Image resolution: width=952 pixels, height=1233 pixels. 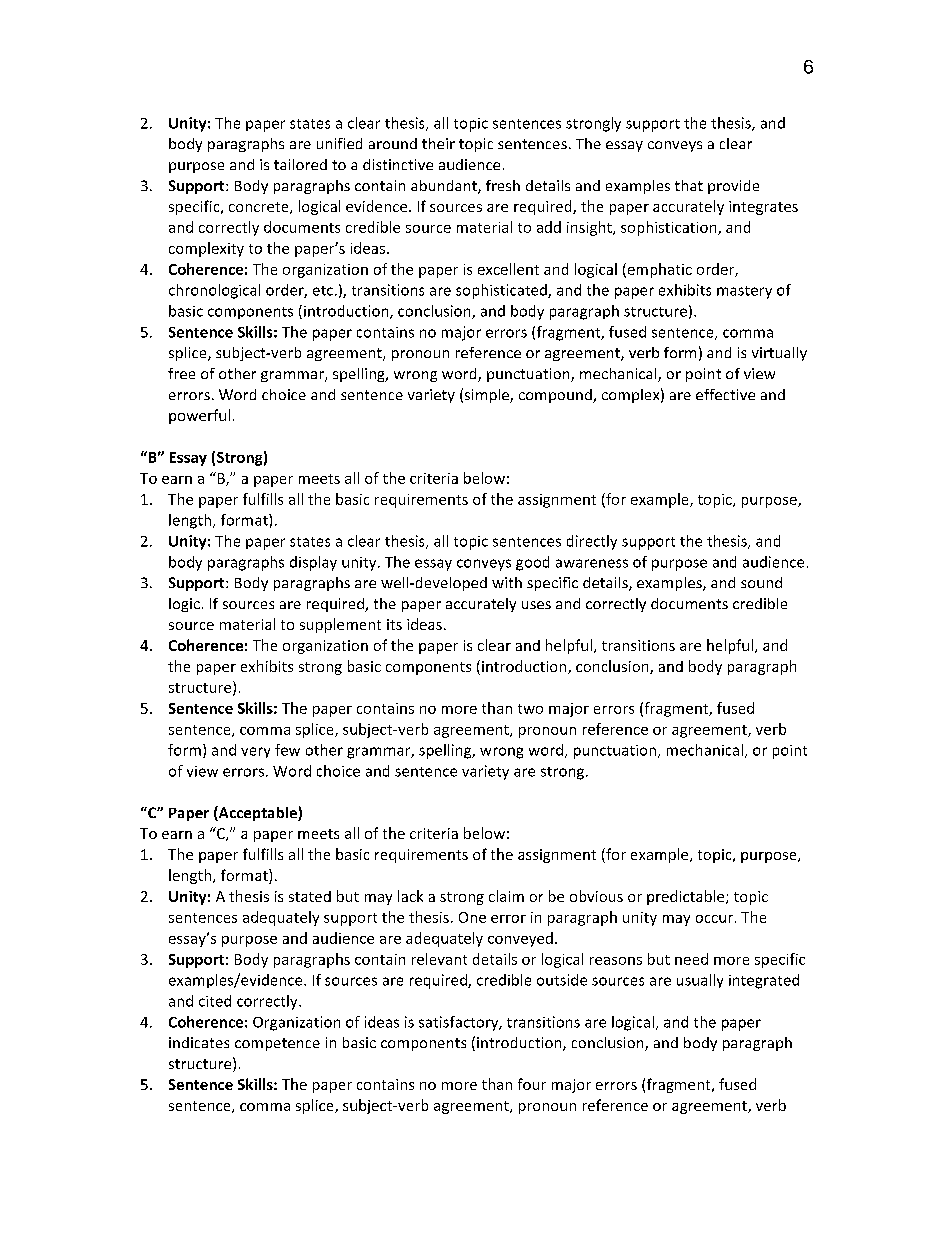 I want to click on sound, so click(x=761, y=582).
